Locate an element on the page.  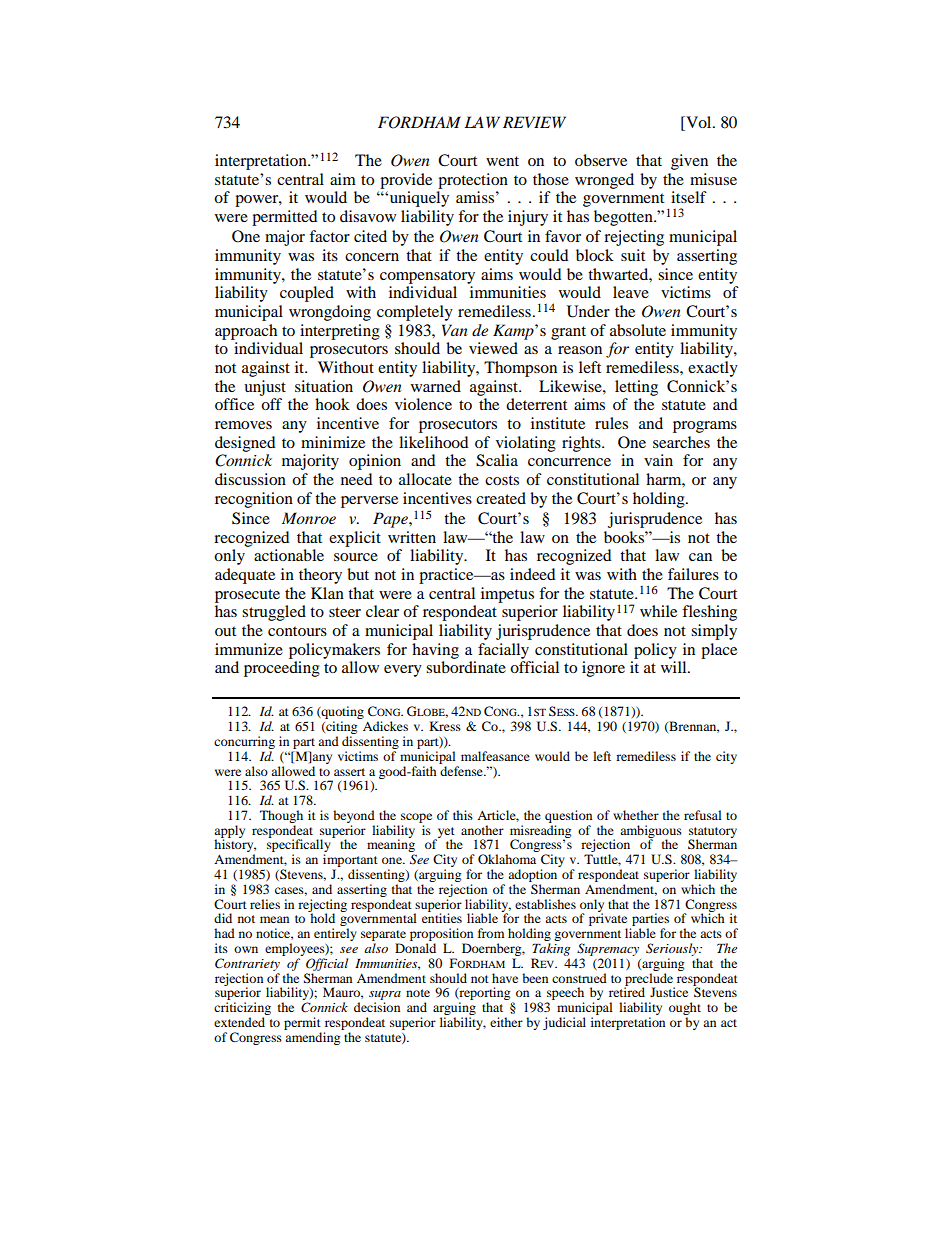
Justice is located at coordinates (669, 992).
